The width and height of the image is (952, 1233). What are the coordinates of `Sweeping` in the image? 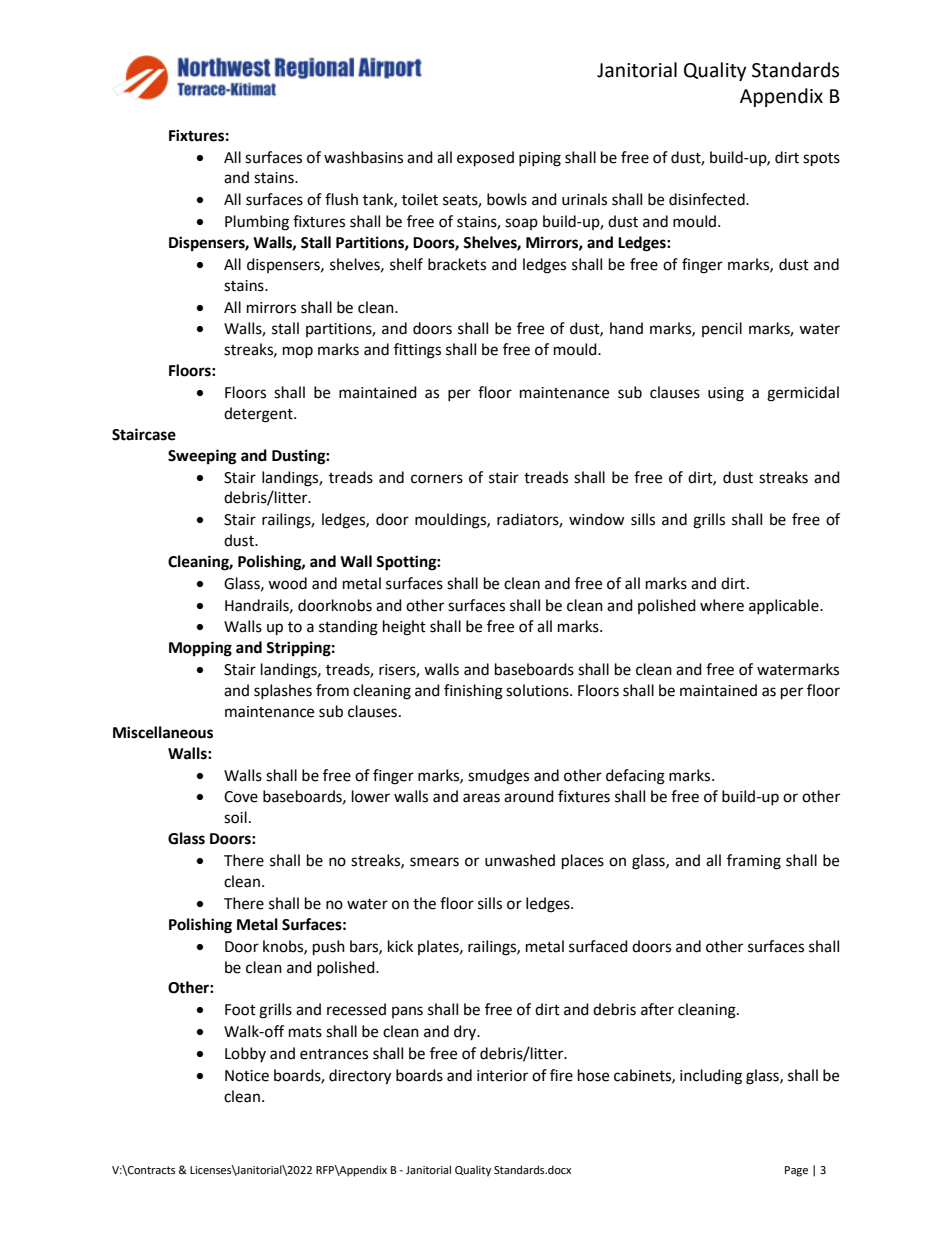 It's located at (202, 457).
